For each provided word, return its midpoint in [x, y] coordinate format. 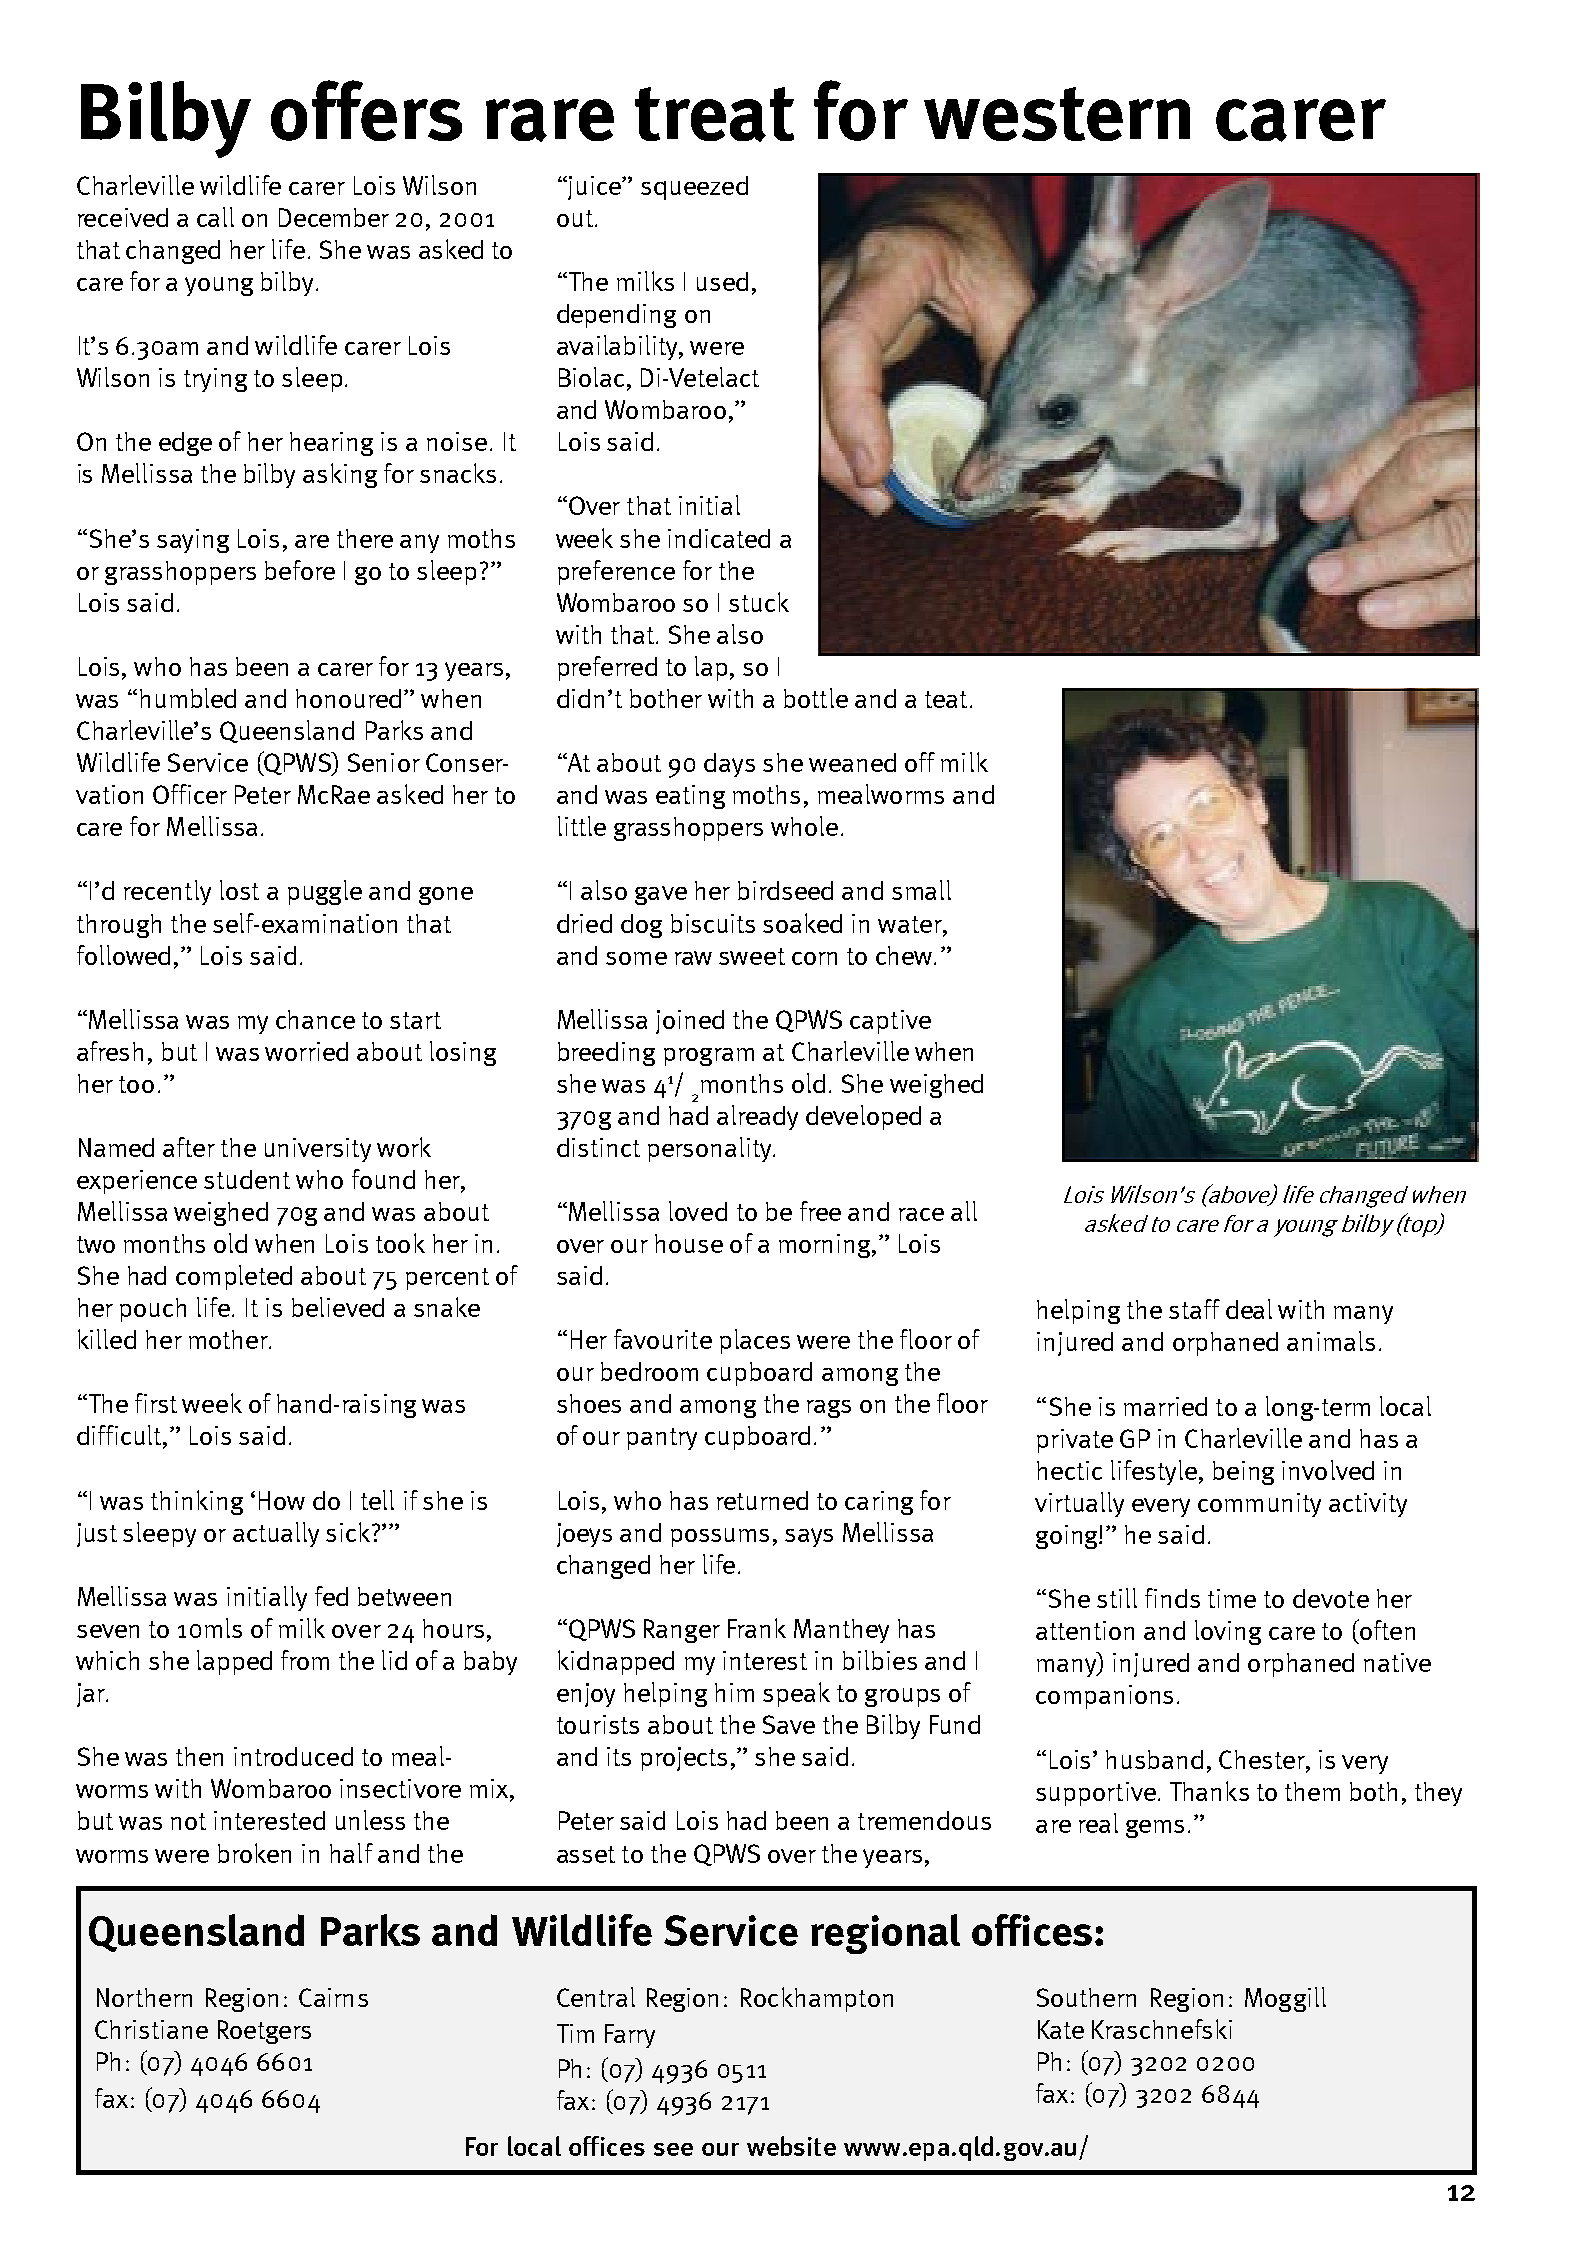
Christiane [151, 2029]
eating [690, 797]
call [215, 217]
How [282, 1500]
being [1243, 1473]
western [1057, 114]
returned [762, 1500]
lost [239, 890]
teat [946, 699]
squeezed [694, 188]
